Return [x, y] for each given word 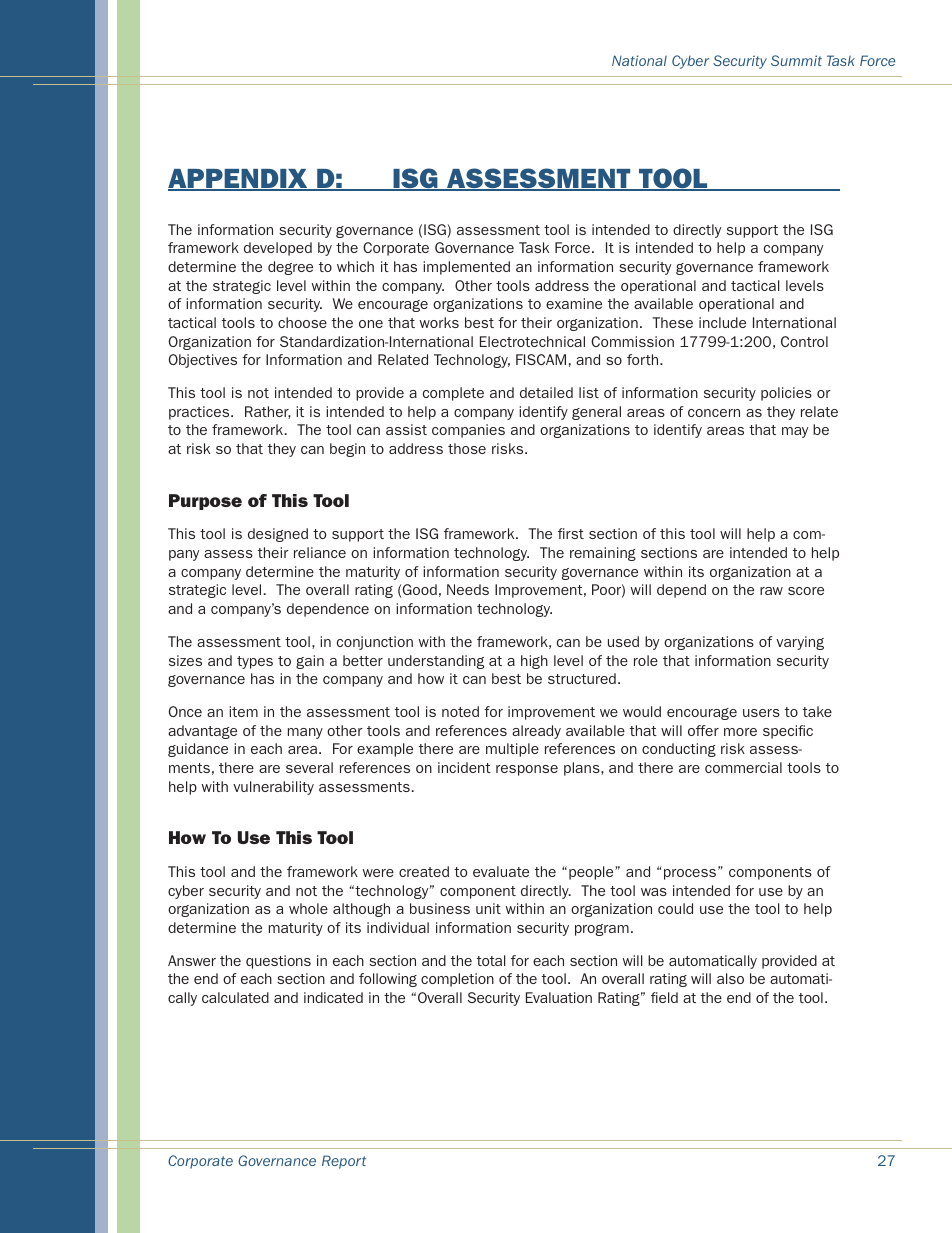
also [730, 978]
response [527, 770]
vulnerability [273, 788]
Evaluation [559, 997]
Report [344, 1162]
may [795, 432]
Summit [796, 60]
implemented [466, 268]
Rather [268, 412]
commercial [743, 767]
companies [468, 431]
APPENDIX [239, 180]
